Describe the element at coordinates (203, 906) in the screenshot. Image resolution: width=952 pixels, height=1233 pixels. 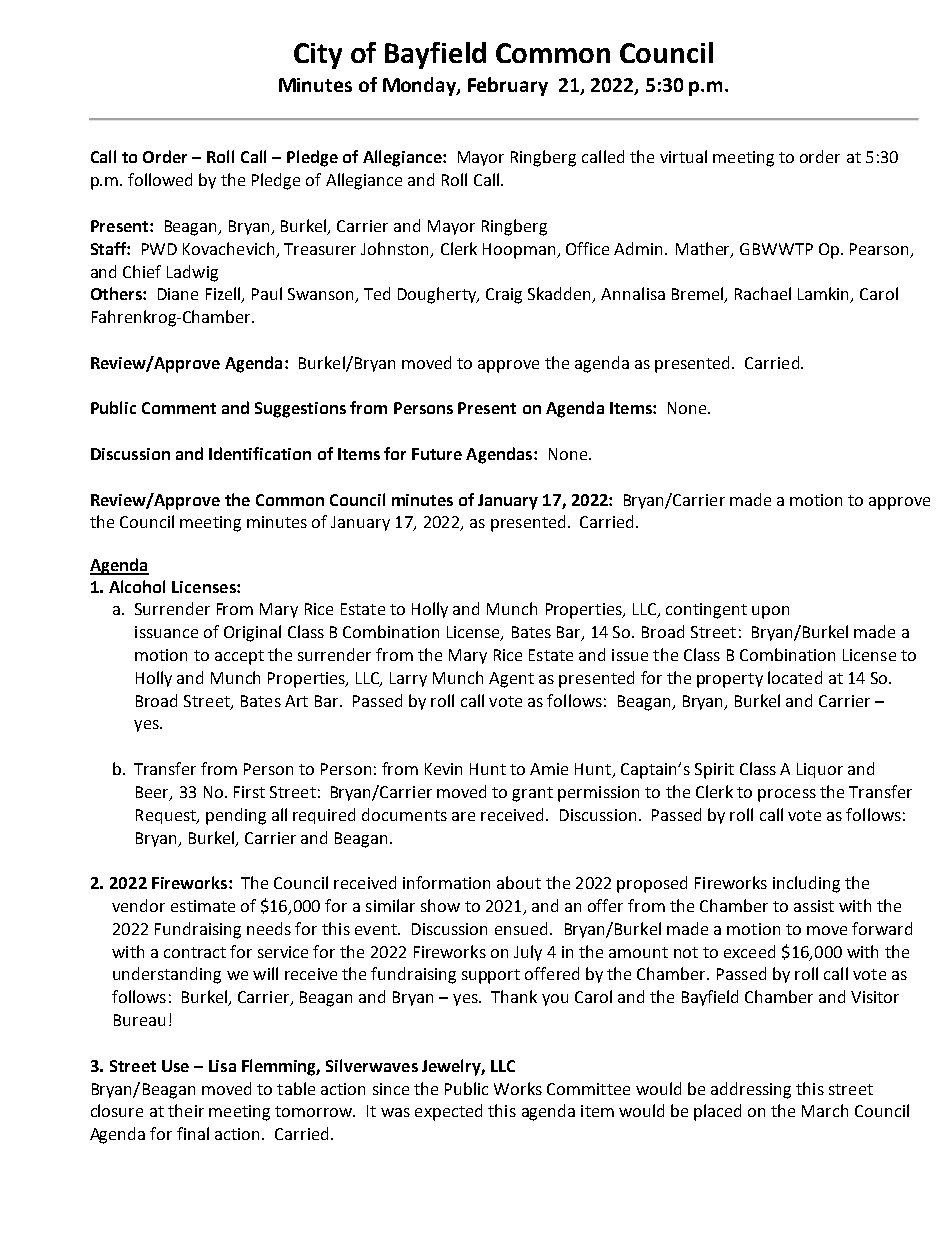
I see `estimate` at that location.
